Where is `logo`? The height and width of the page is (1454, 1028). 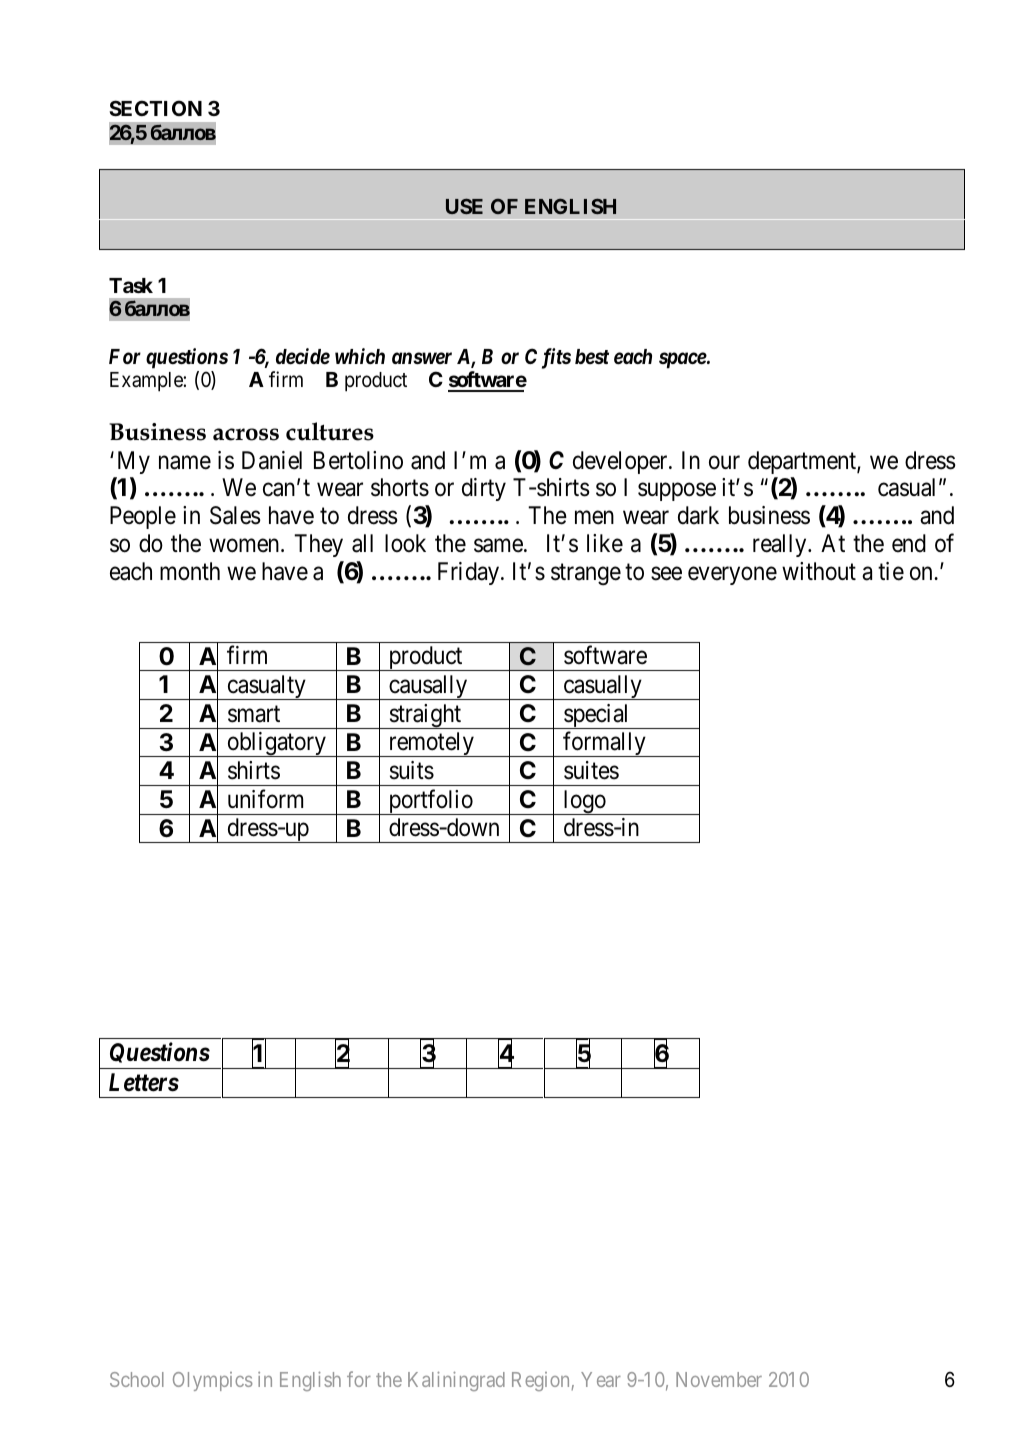
logo is located at coordinates (584, 802).
